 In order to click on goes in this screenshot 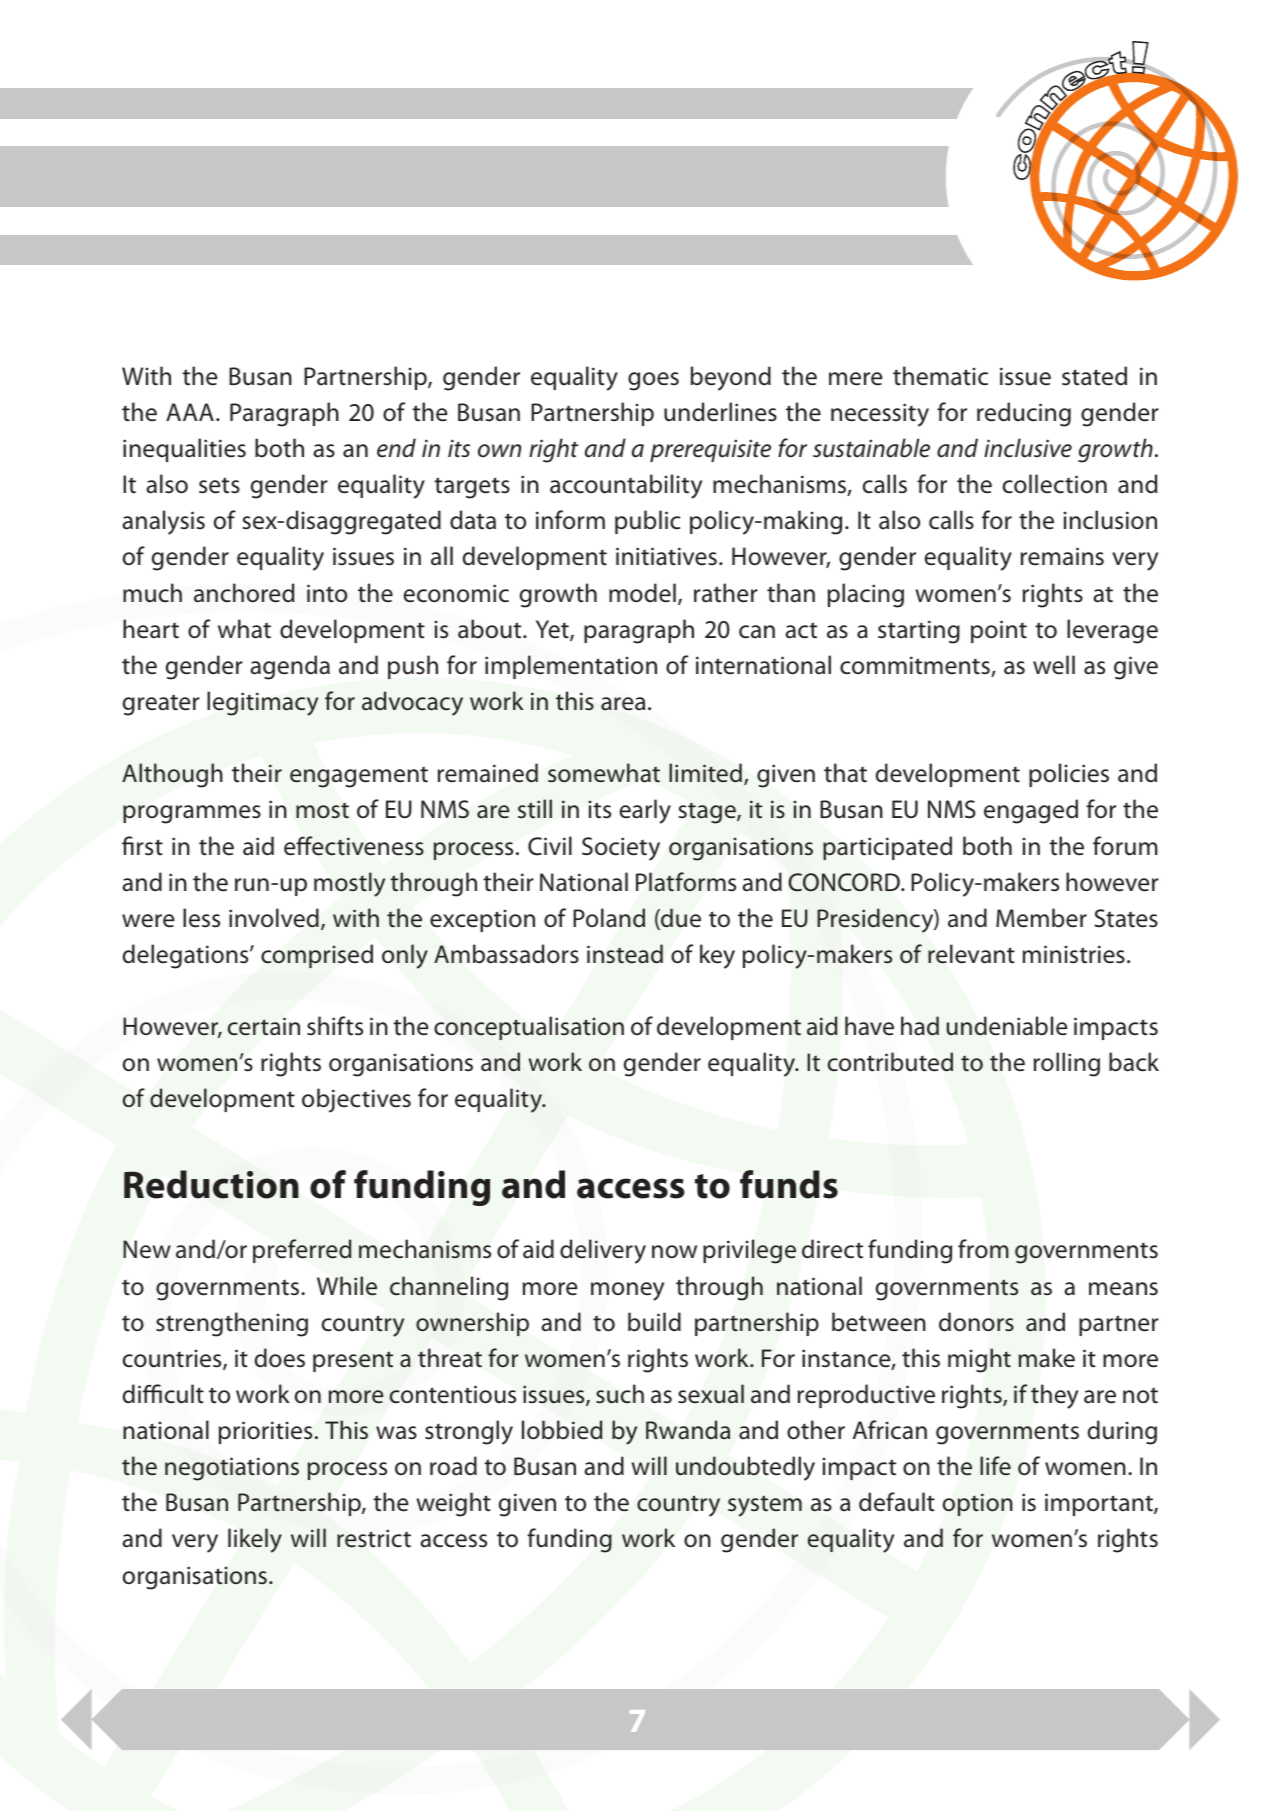, I will do `click(653, 381)`.
